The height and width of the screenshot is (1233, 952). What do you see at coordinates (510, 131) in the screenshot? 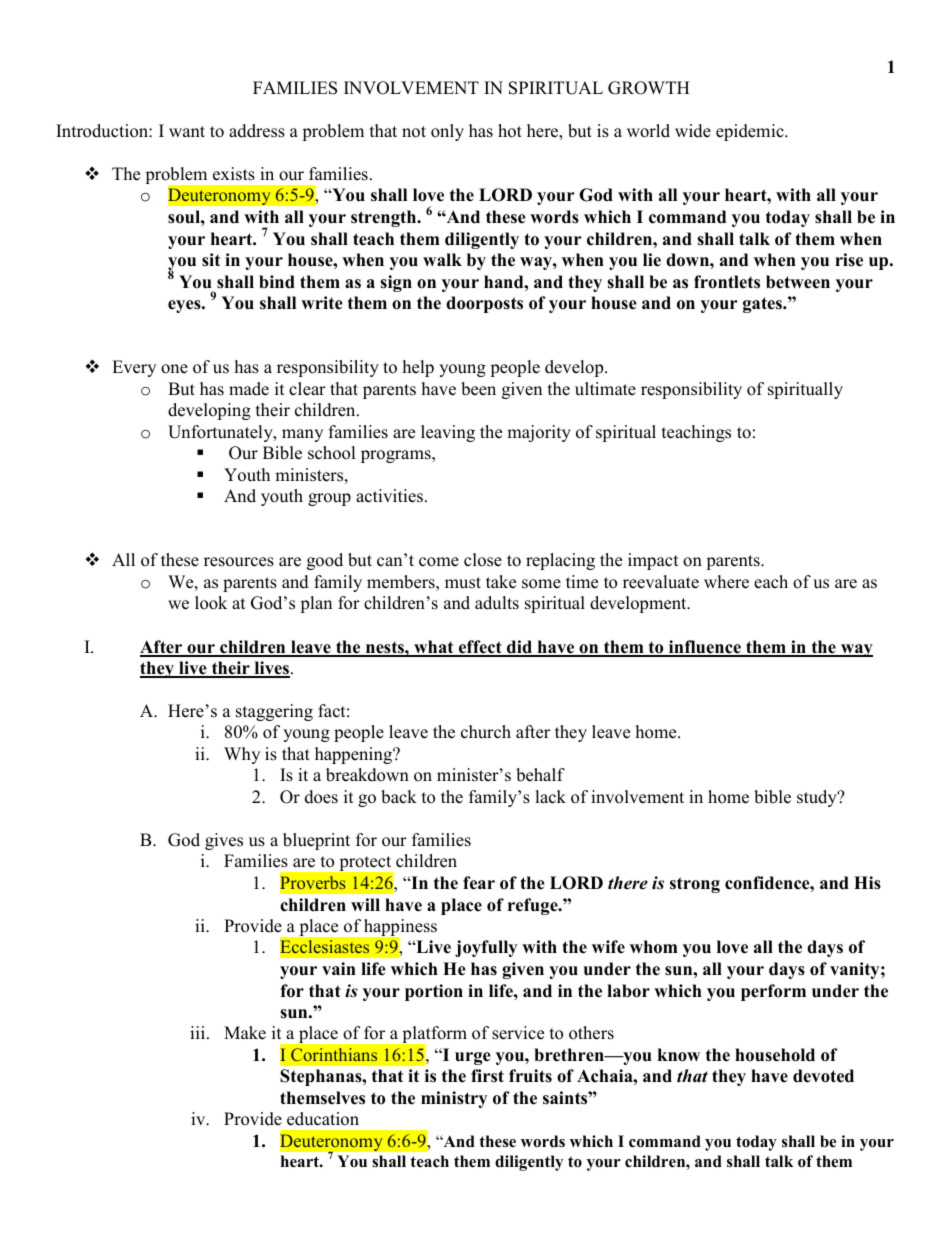
I see `hot` at bounding box center [510, 131].
